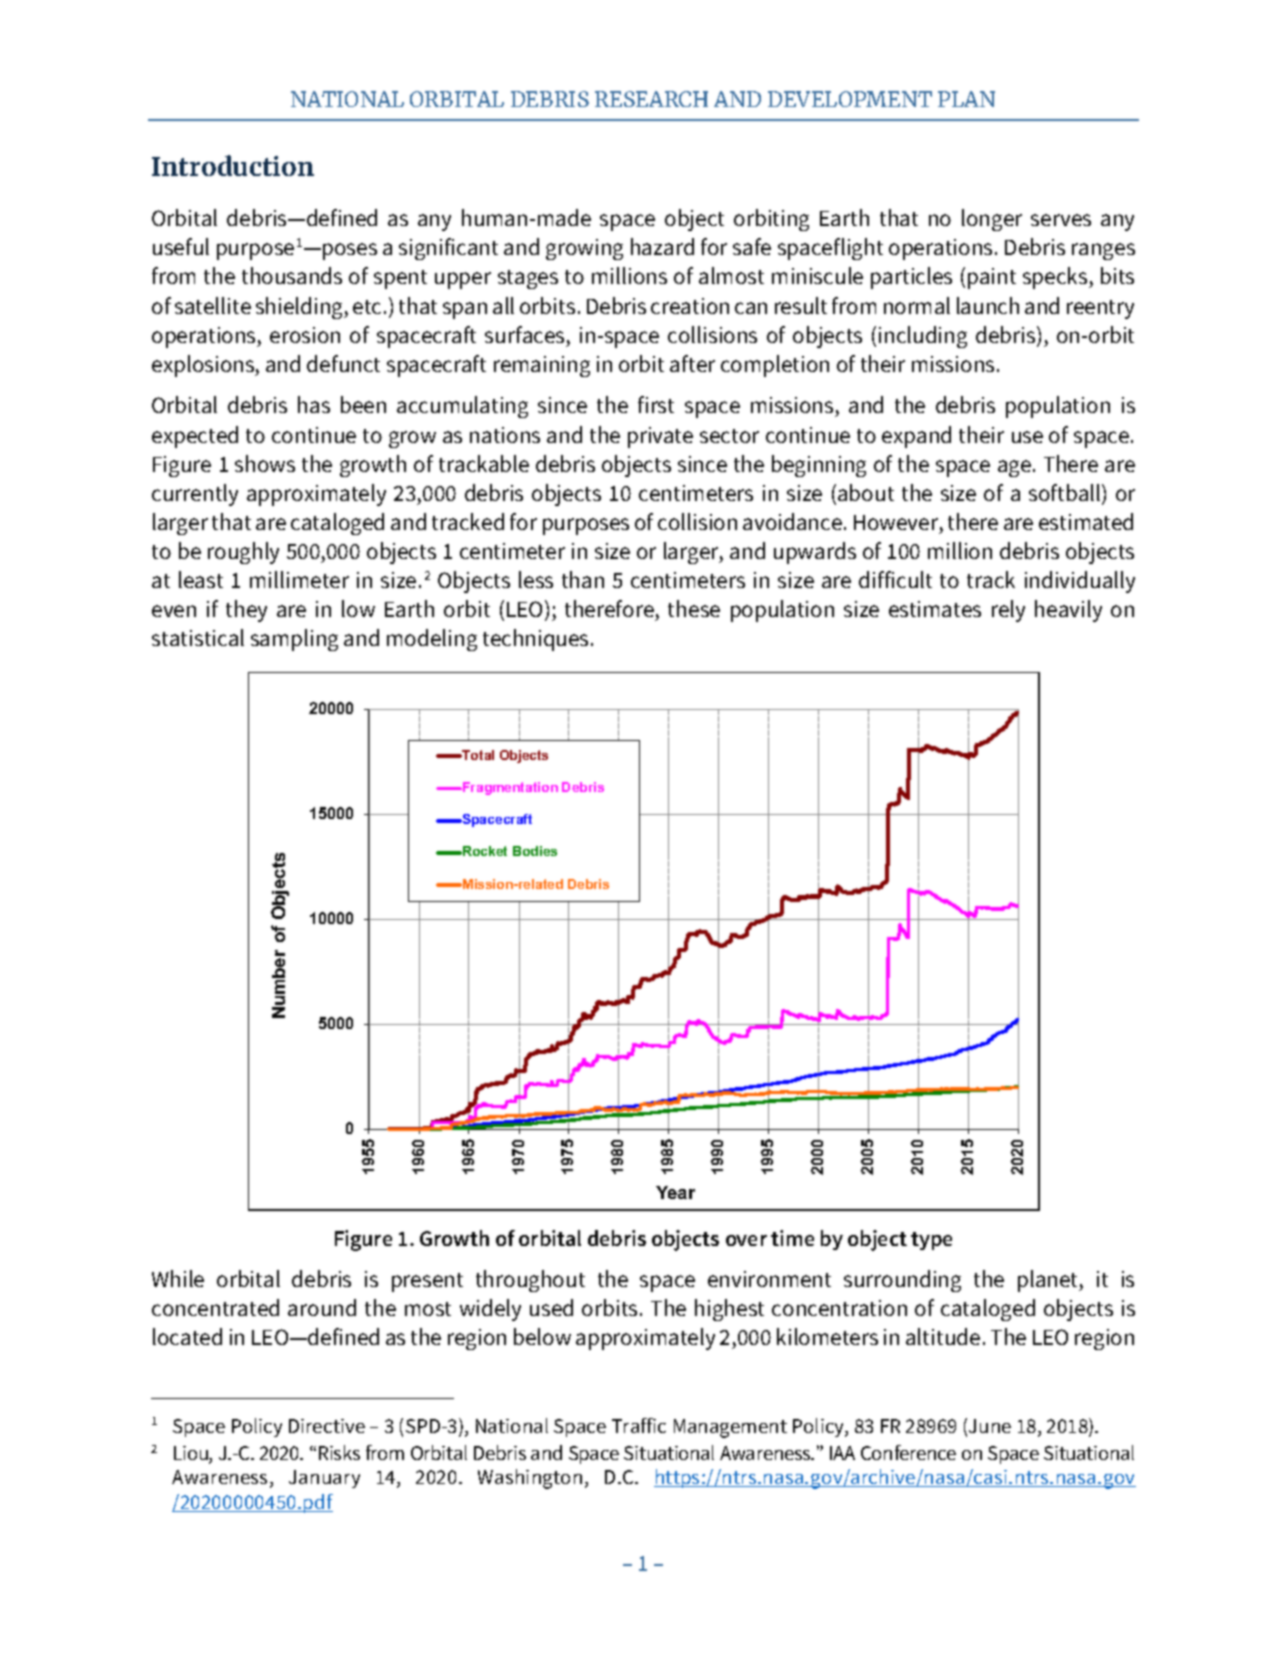 This page has width=1287, height=1666. I want to click on Bodies, so click(535, 851).
